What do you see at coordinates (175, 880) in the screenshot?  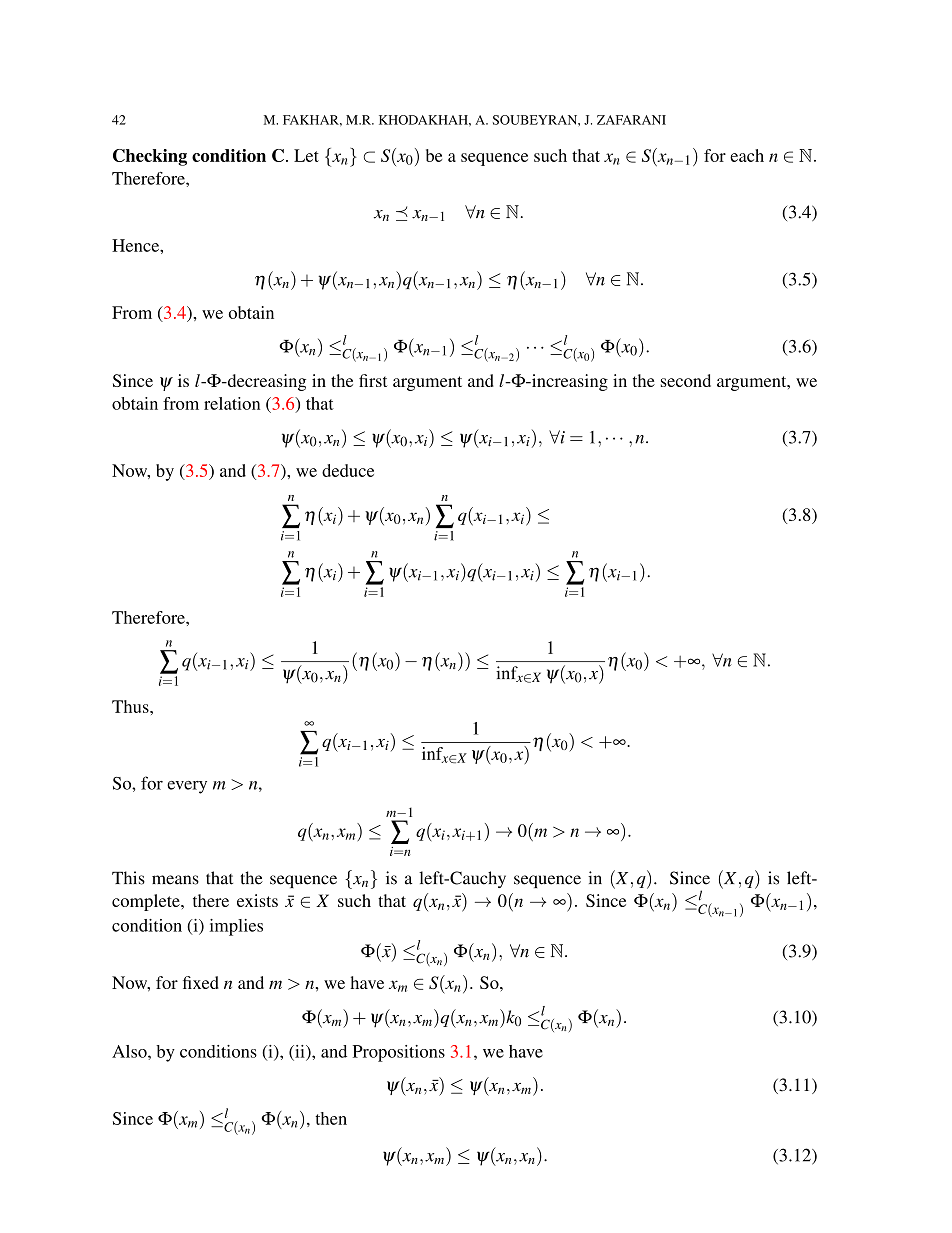 I see `means` at bounding box center [175, 880].
